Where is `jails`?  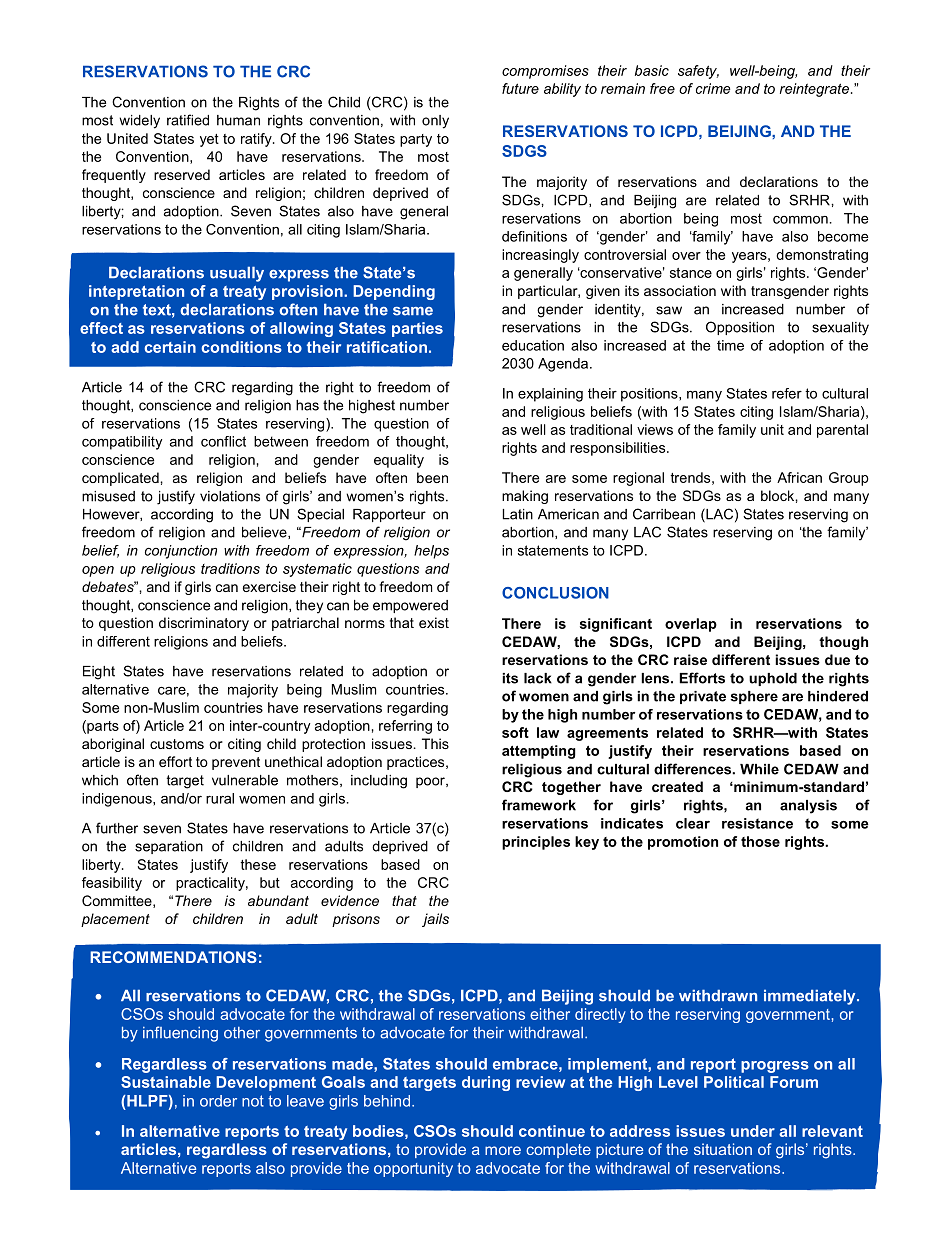
jails is located at coordinates (435, 920).
